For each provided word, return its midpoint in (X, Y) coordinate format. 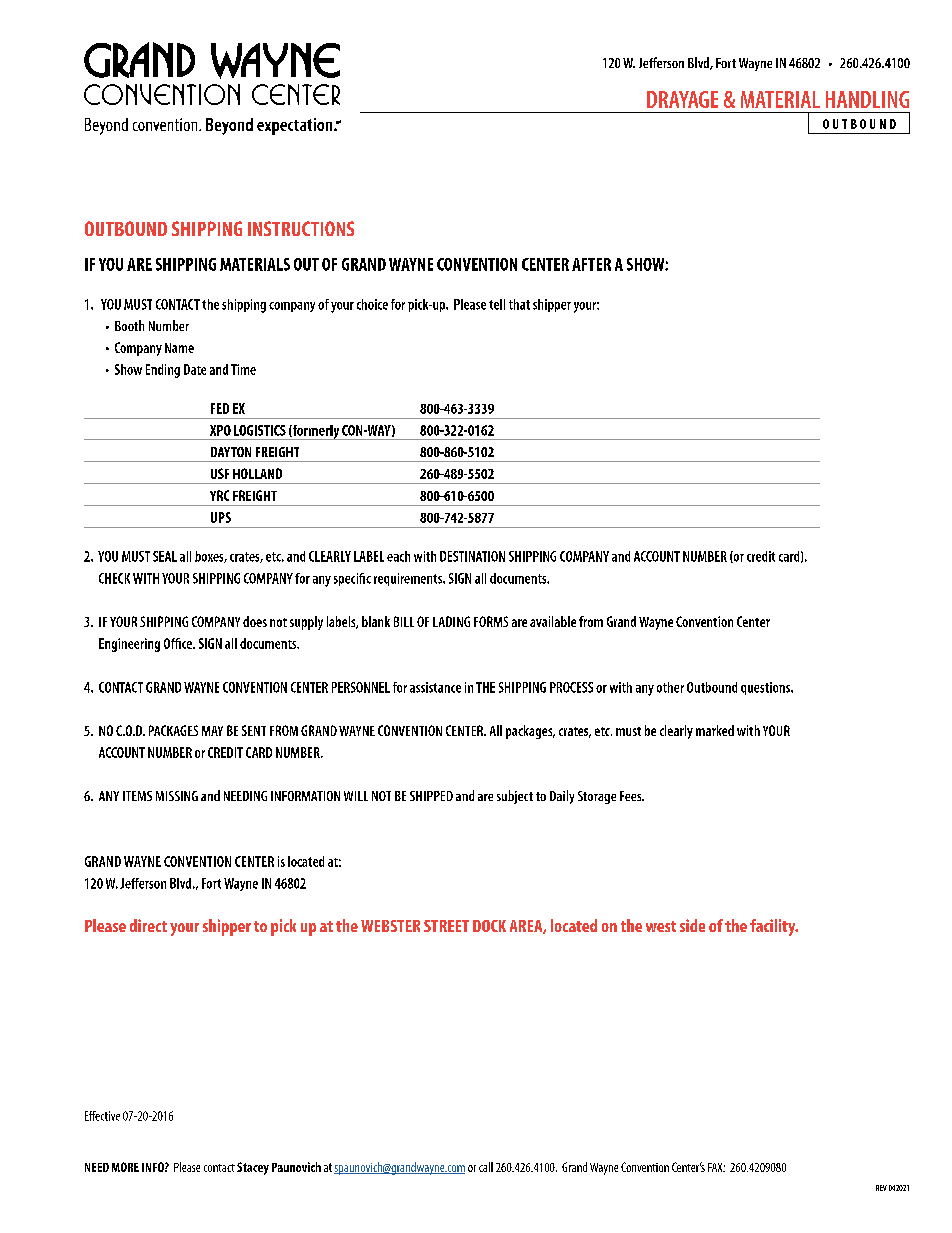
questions (766, 688)
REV (881, 1188)
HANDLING (867, 99)
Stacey (253, 1168)
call (486, 1167)
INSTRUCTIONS (301, 228)
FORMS (491, 621)
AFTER (591, 264)
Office (179, 643)
